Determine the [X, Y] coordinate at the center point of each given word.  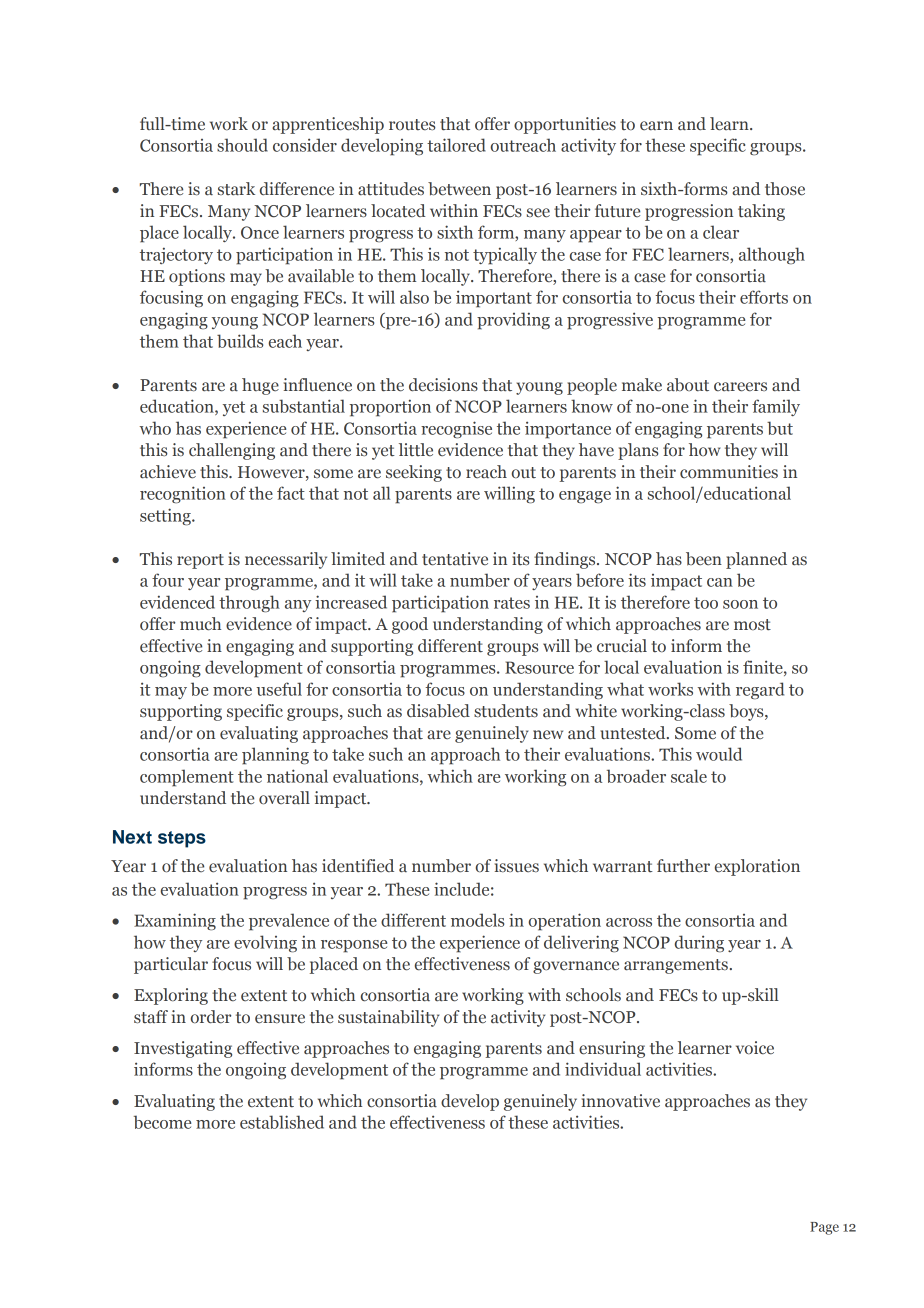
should [242, 145]
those [785, 189]
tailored [456, 145]
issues [517, 866]
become [162, 1122]
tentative [455, 559]
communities [729, 472]
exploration [757, 867]
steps [182, 839]
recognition [183, 495]
